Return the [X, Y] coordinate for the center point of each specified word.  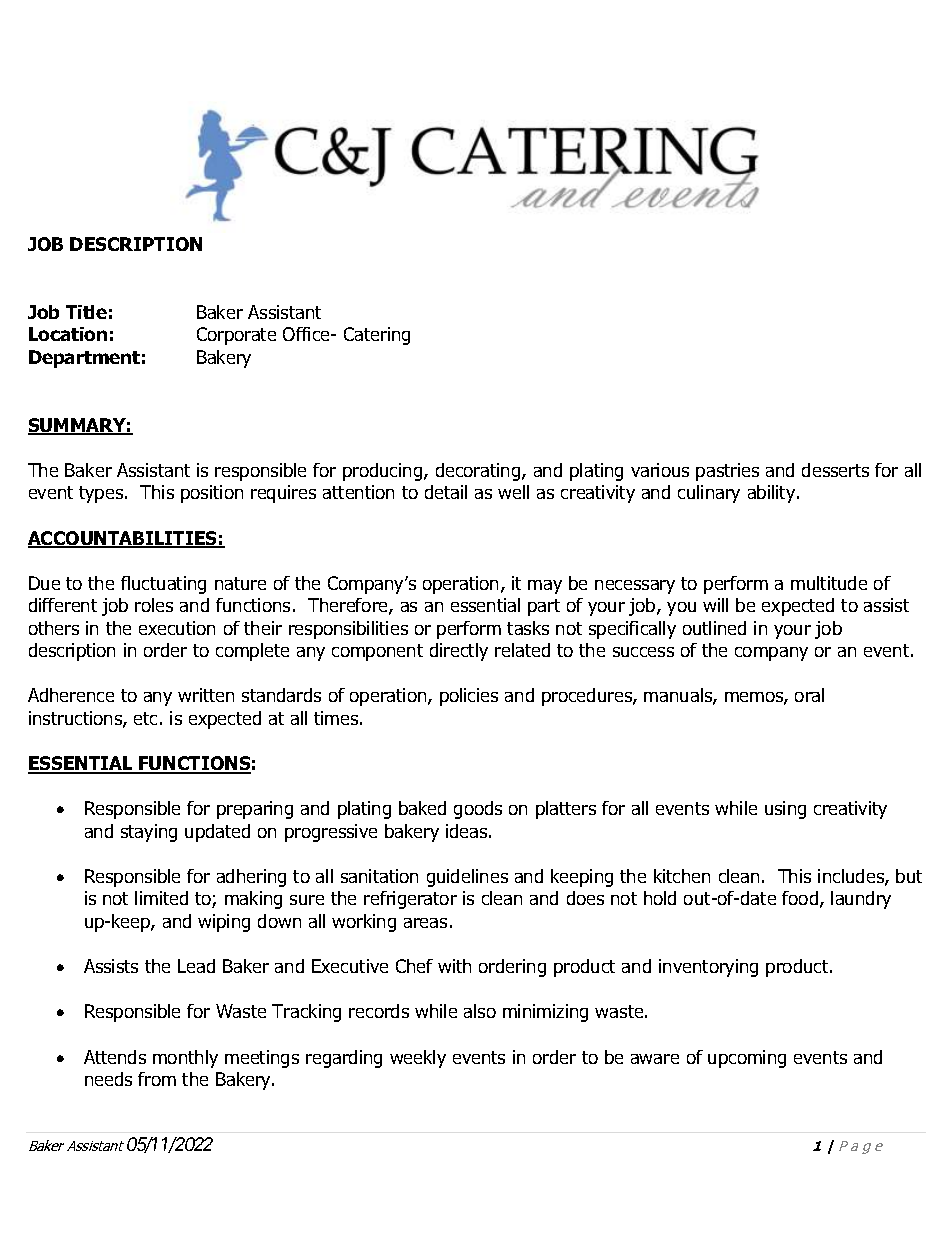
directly [459, 652]
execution [177, 628]
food [801, 899]
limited [161, 898]
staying [149, 833]
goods [478, 810]
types [102, 494]
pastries [727, 472]
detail [446, 492]
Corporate [236, 336]
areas [425, 923]
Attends [115, 1057]
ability [773, 494]
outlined [714, 628]
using [785, 810]
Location [68, 334]
